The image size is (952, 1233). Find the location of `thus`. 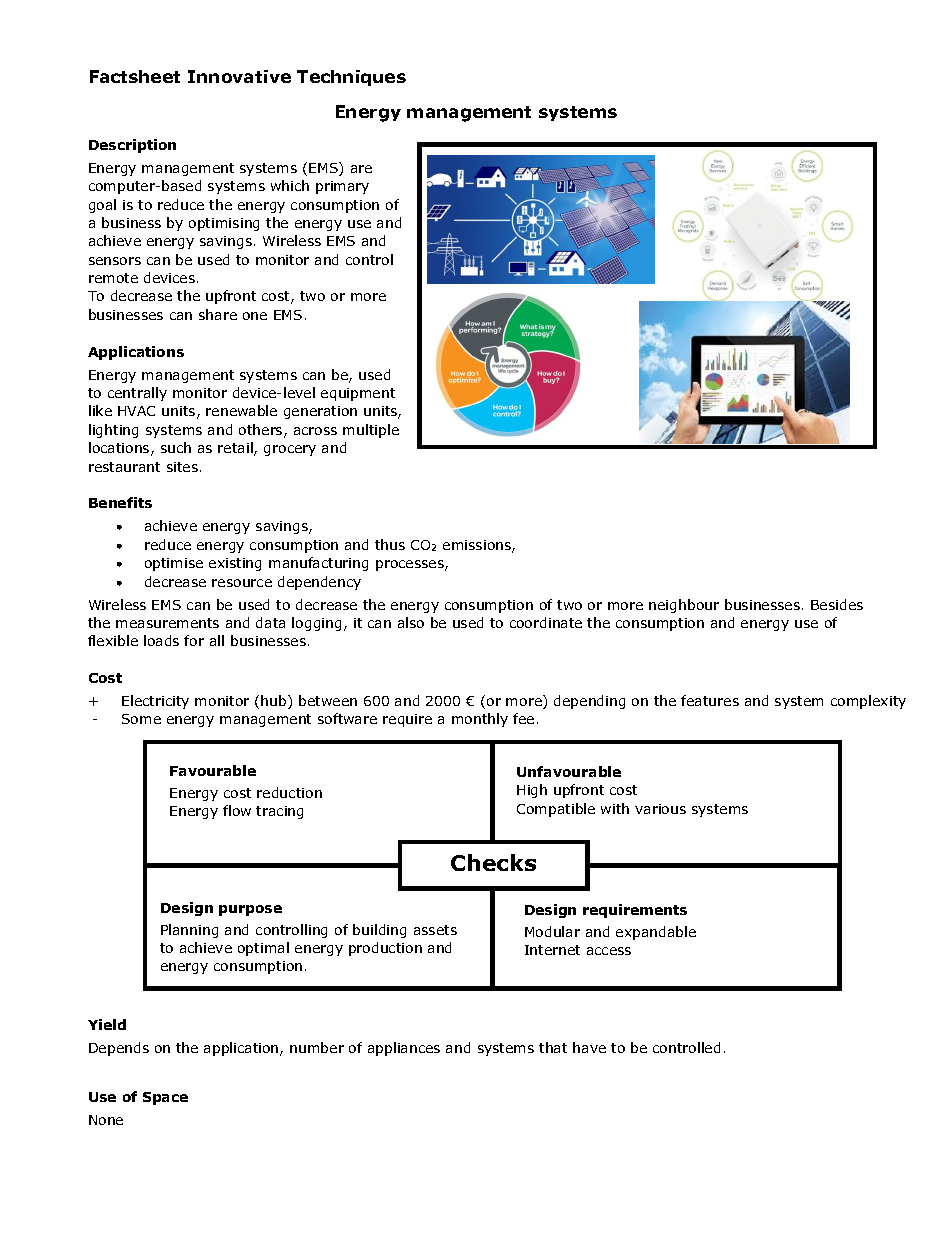

thus is located at coordinates (390, 544).
